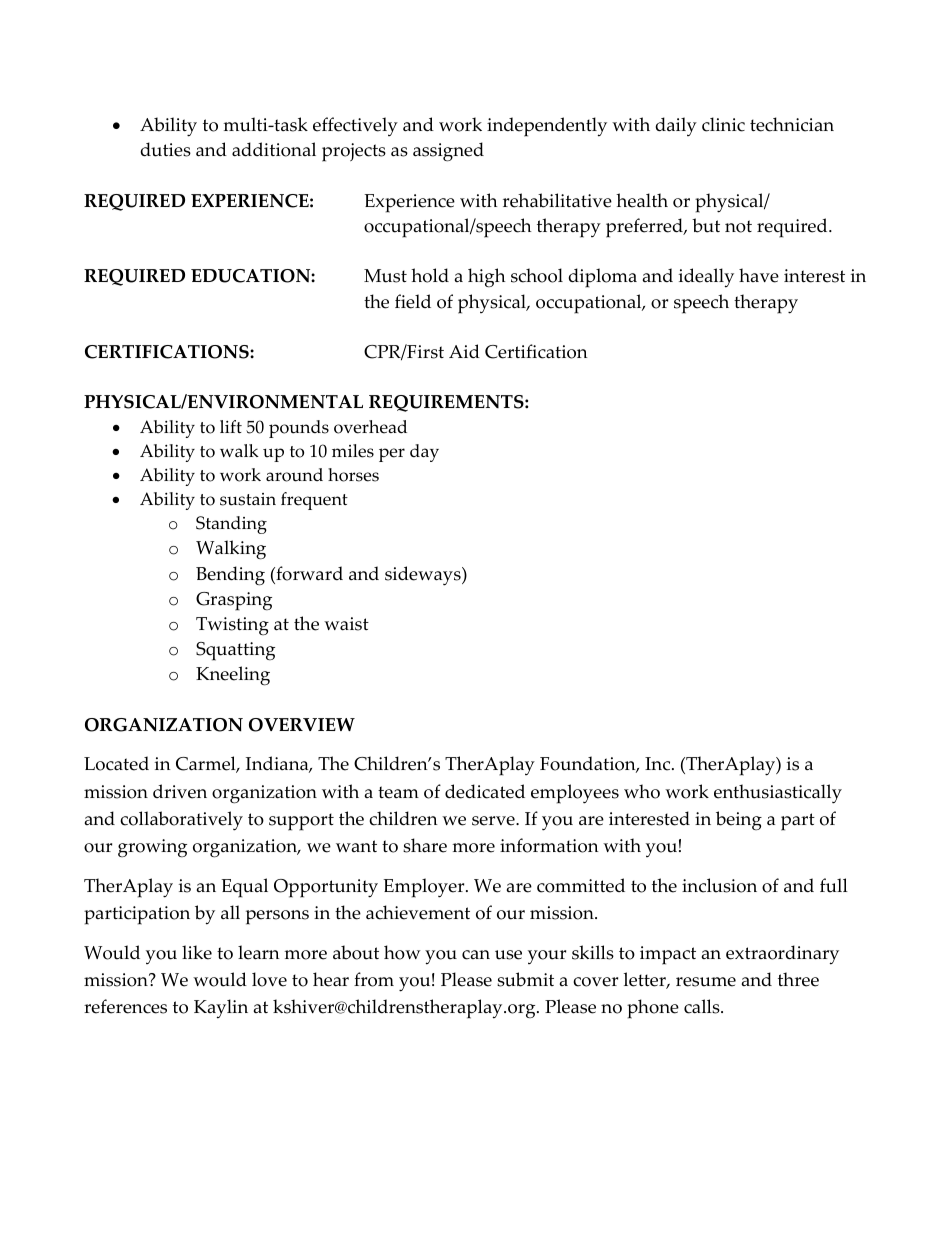  I want to click on assigned, so click(448, 152).
